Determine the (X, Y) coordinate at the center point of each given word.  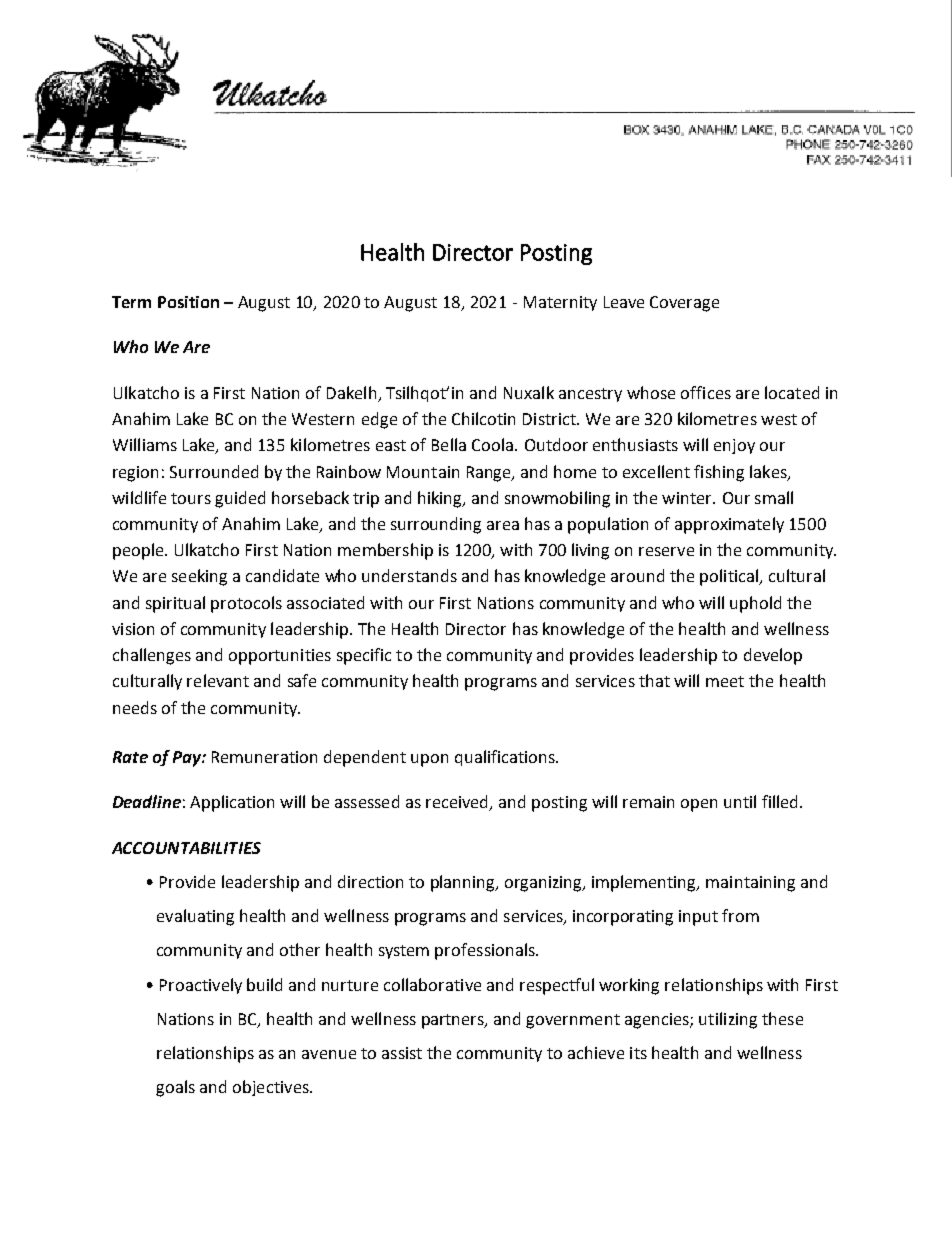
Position (188, 302)
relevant (218, 680)
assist (402, 1053)
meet (725, 681)
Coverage (684, 304)
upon (429, 760)
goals (175, 1088)
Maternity (560, 303)
